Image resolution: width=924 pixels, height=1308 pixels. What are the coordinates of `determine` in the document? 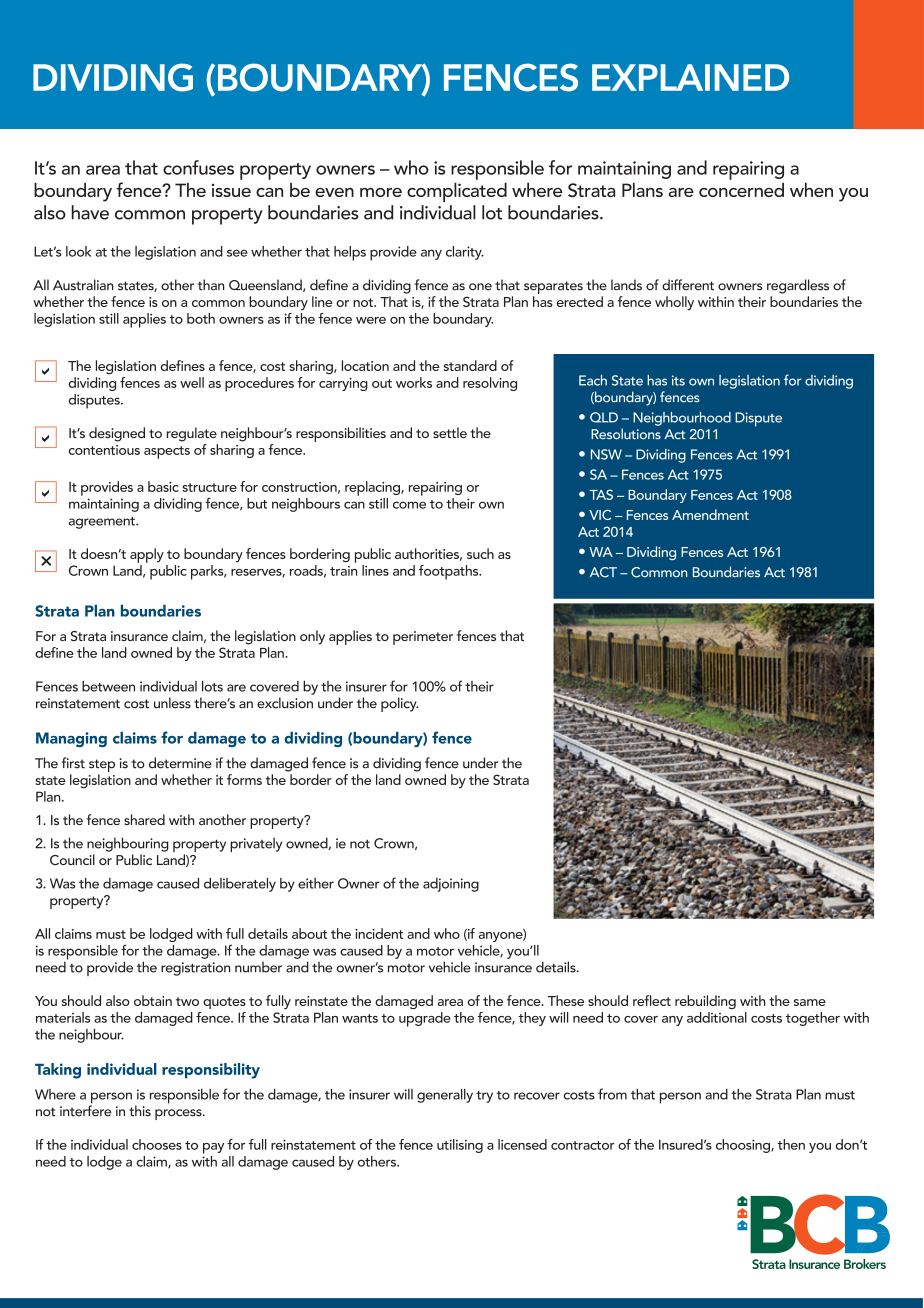 It's located at (180, 763).
